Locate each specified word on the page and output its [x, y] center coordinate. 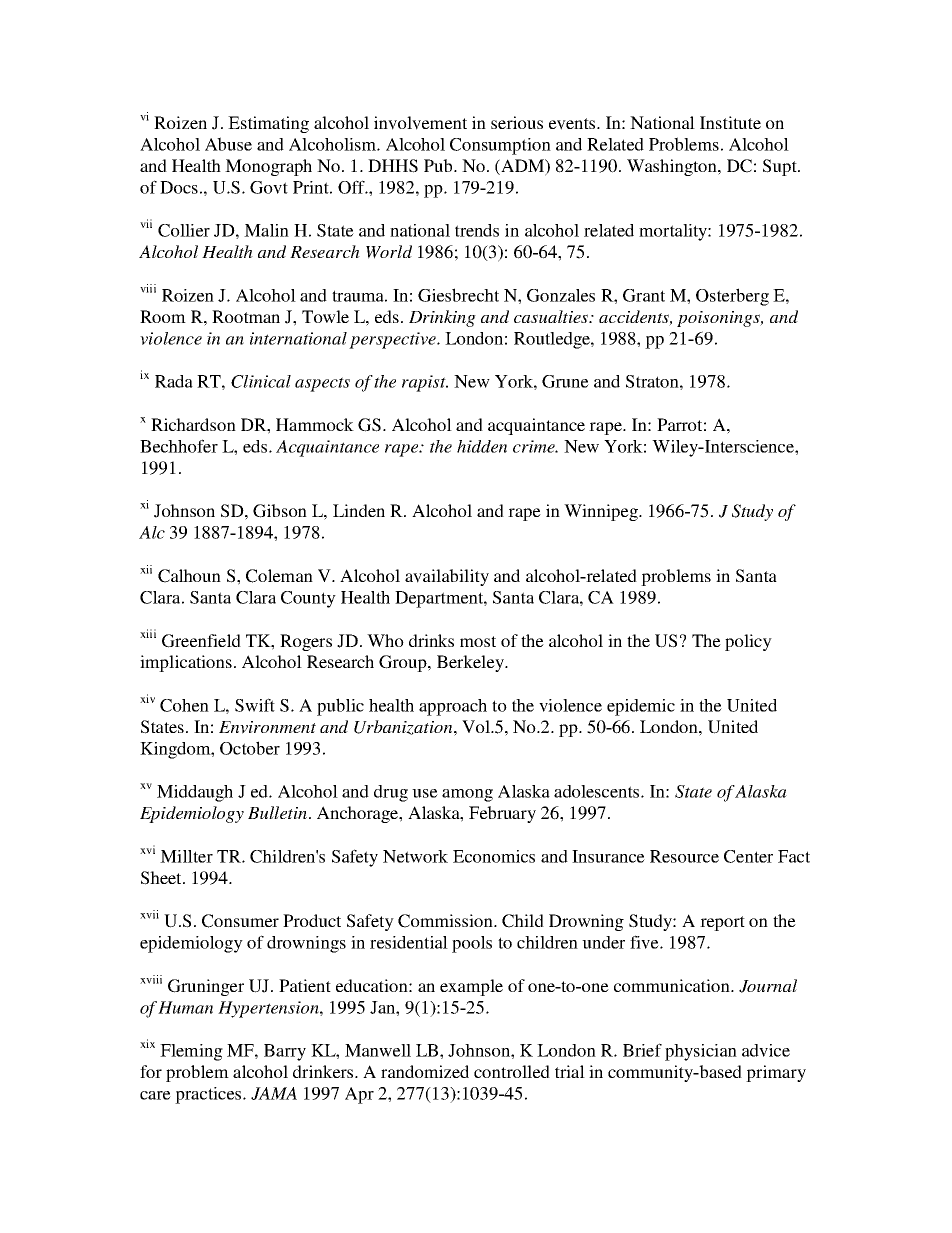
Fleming [191, 1052]
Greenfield [201, 641]
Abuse [228, 144]
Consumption [500, 146]
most [478, 641]
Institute [730, 122]
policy [748, 642]
